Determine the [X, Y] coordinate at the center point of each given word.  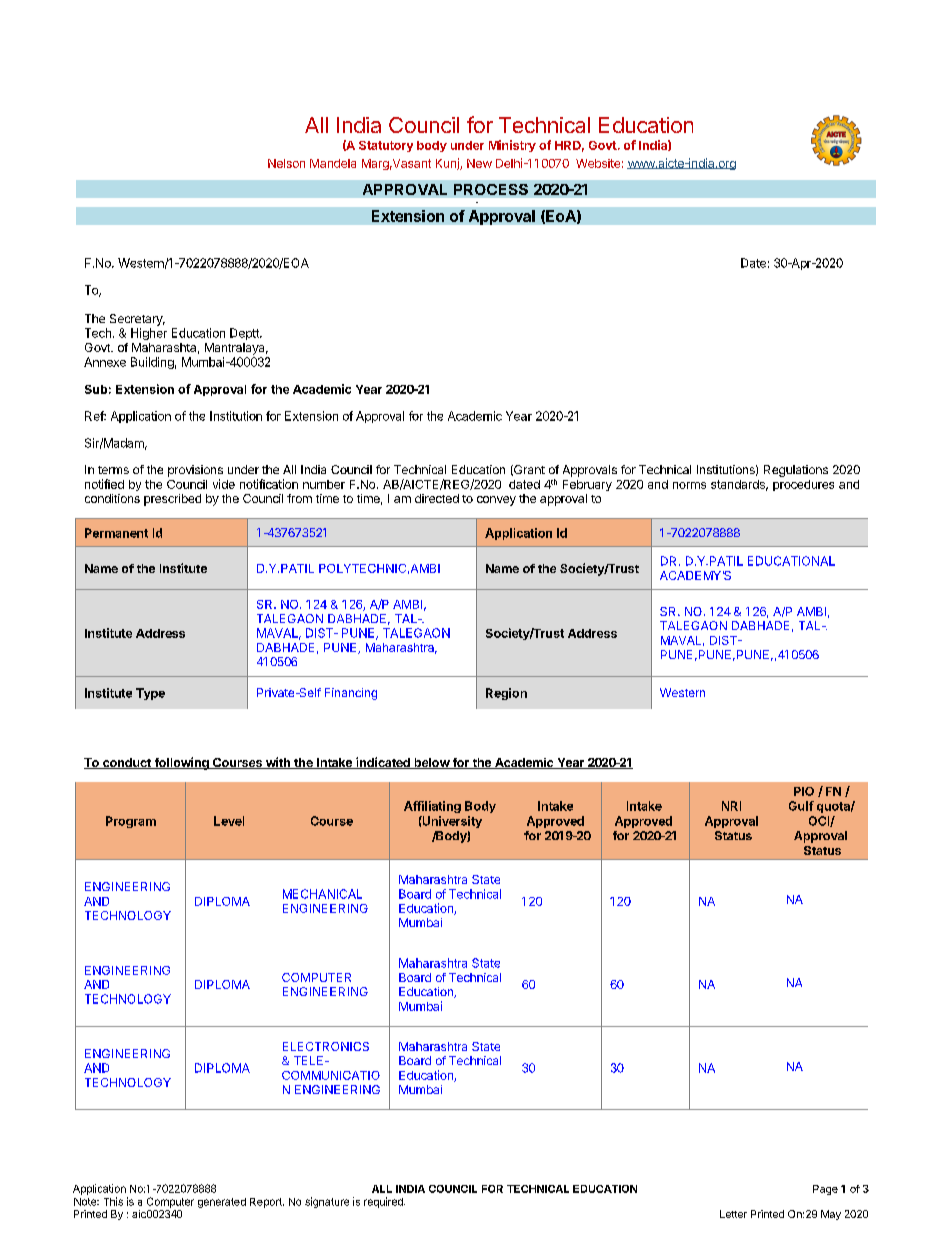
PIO [804, 791]
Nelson [286, 163]
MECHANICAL [322, 894]
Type [150, 694]
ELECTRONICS [326, 1046]
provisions [195, 471]
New [479, 163]
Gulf [801, 806]
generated [222, 1203]
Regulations [796, 471]
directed [437, 498]
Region [506, 694]
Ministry [512, 146]
